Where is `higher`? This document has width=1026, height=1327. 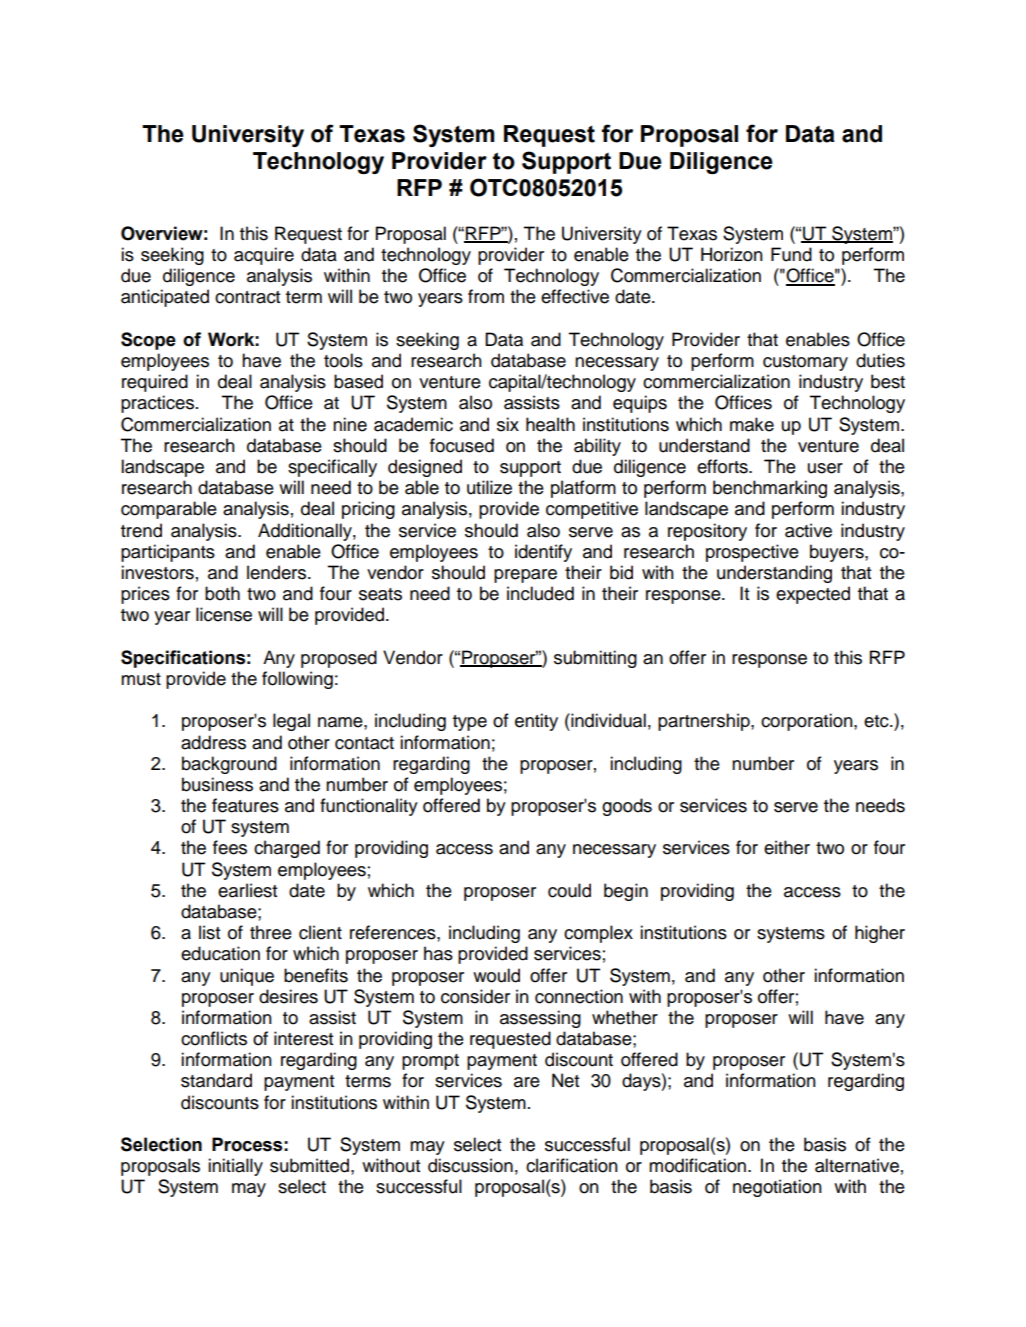 higher is located at coordinates (880, 934).
